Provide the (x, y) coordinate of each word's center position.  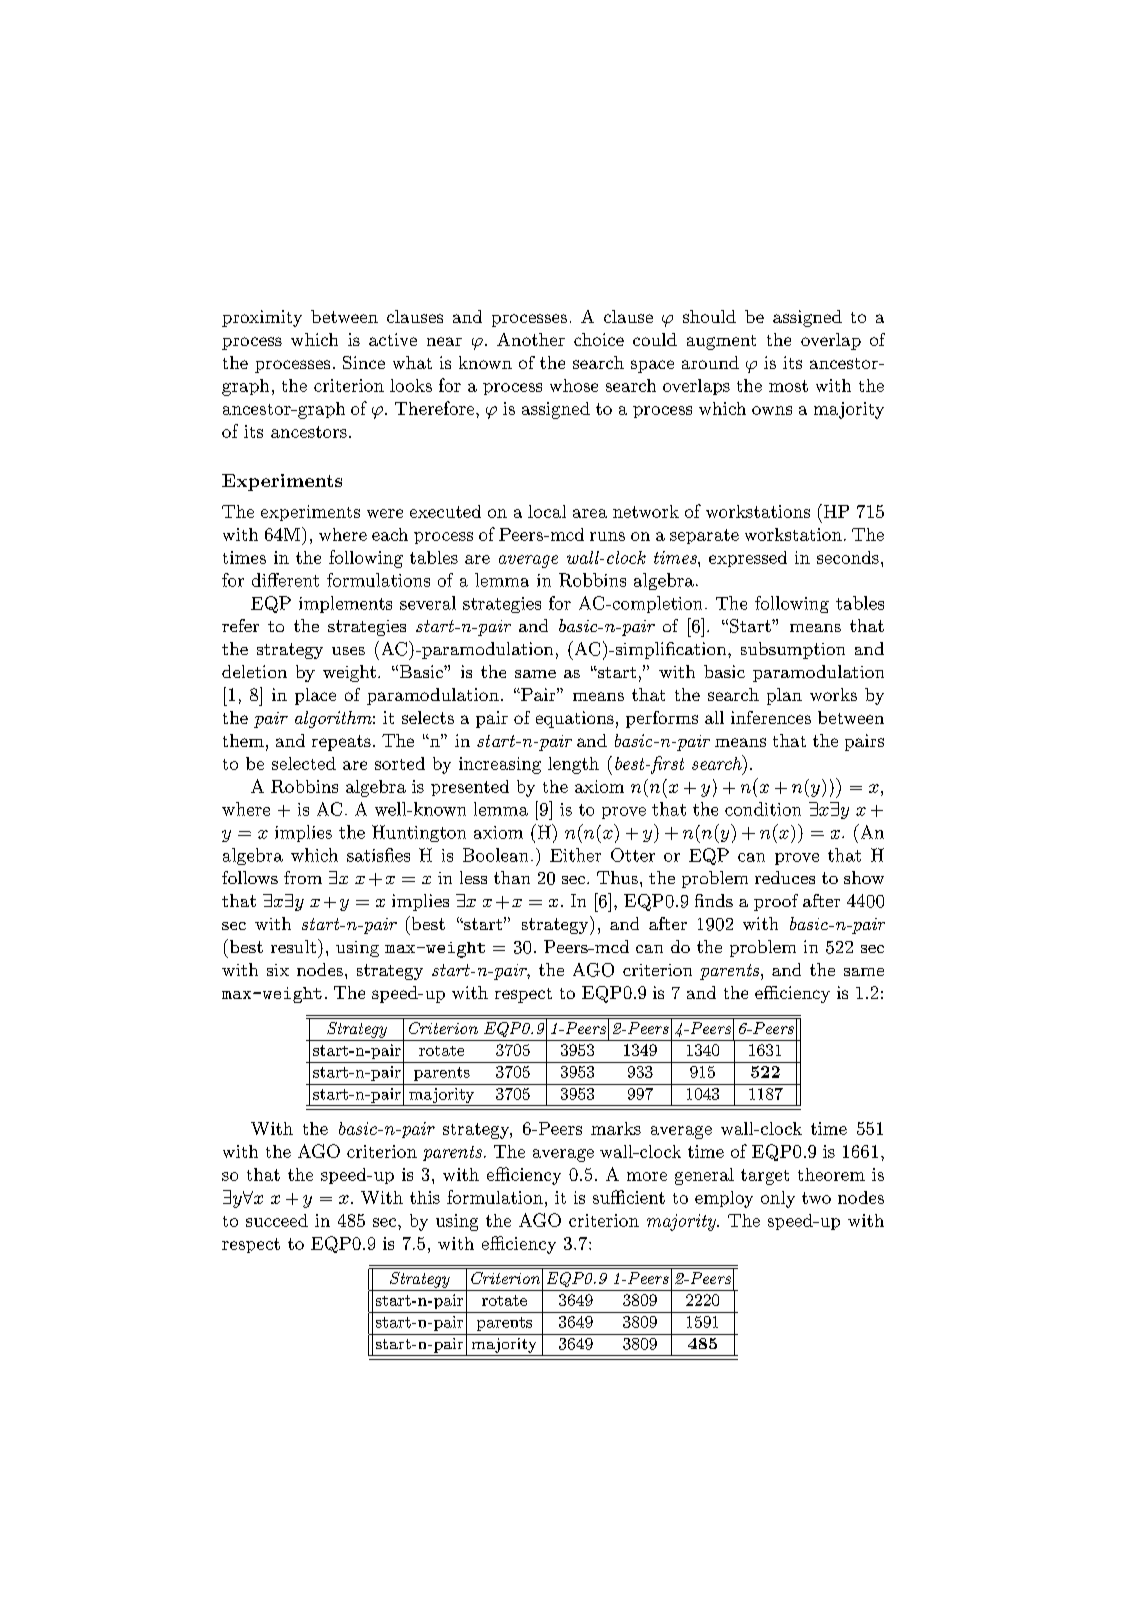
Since (364, 362)
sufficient (629, 1197)
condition (763, 809)
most (788, 386)
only (778, 1199)
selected (304, 763)
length (573, 765)
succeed (277, 1220)
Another (531, 339)
